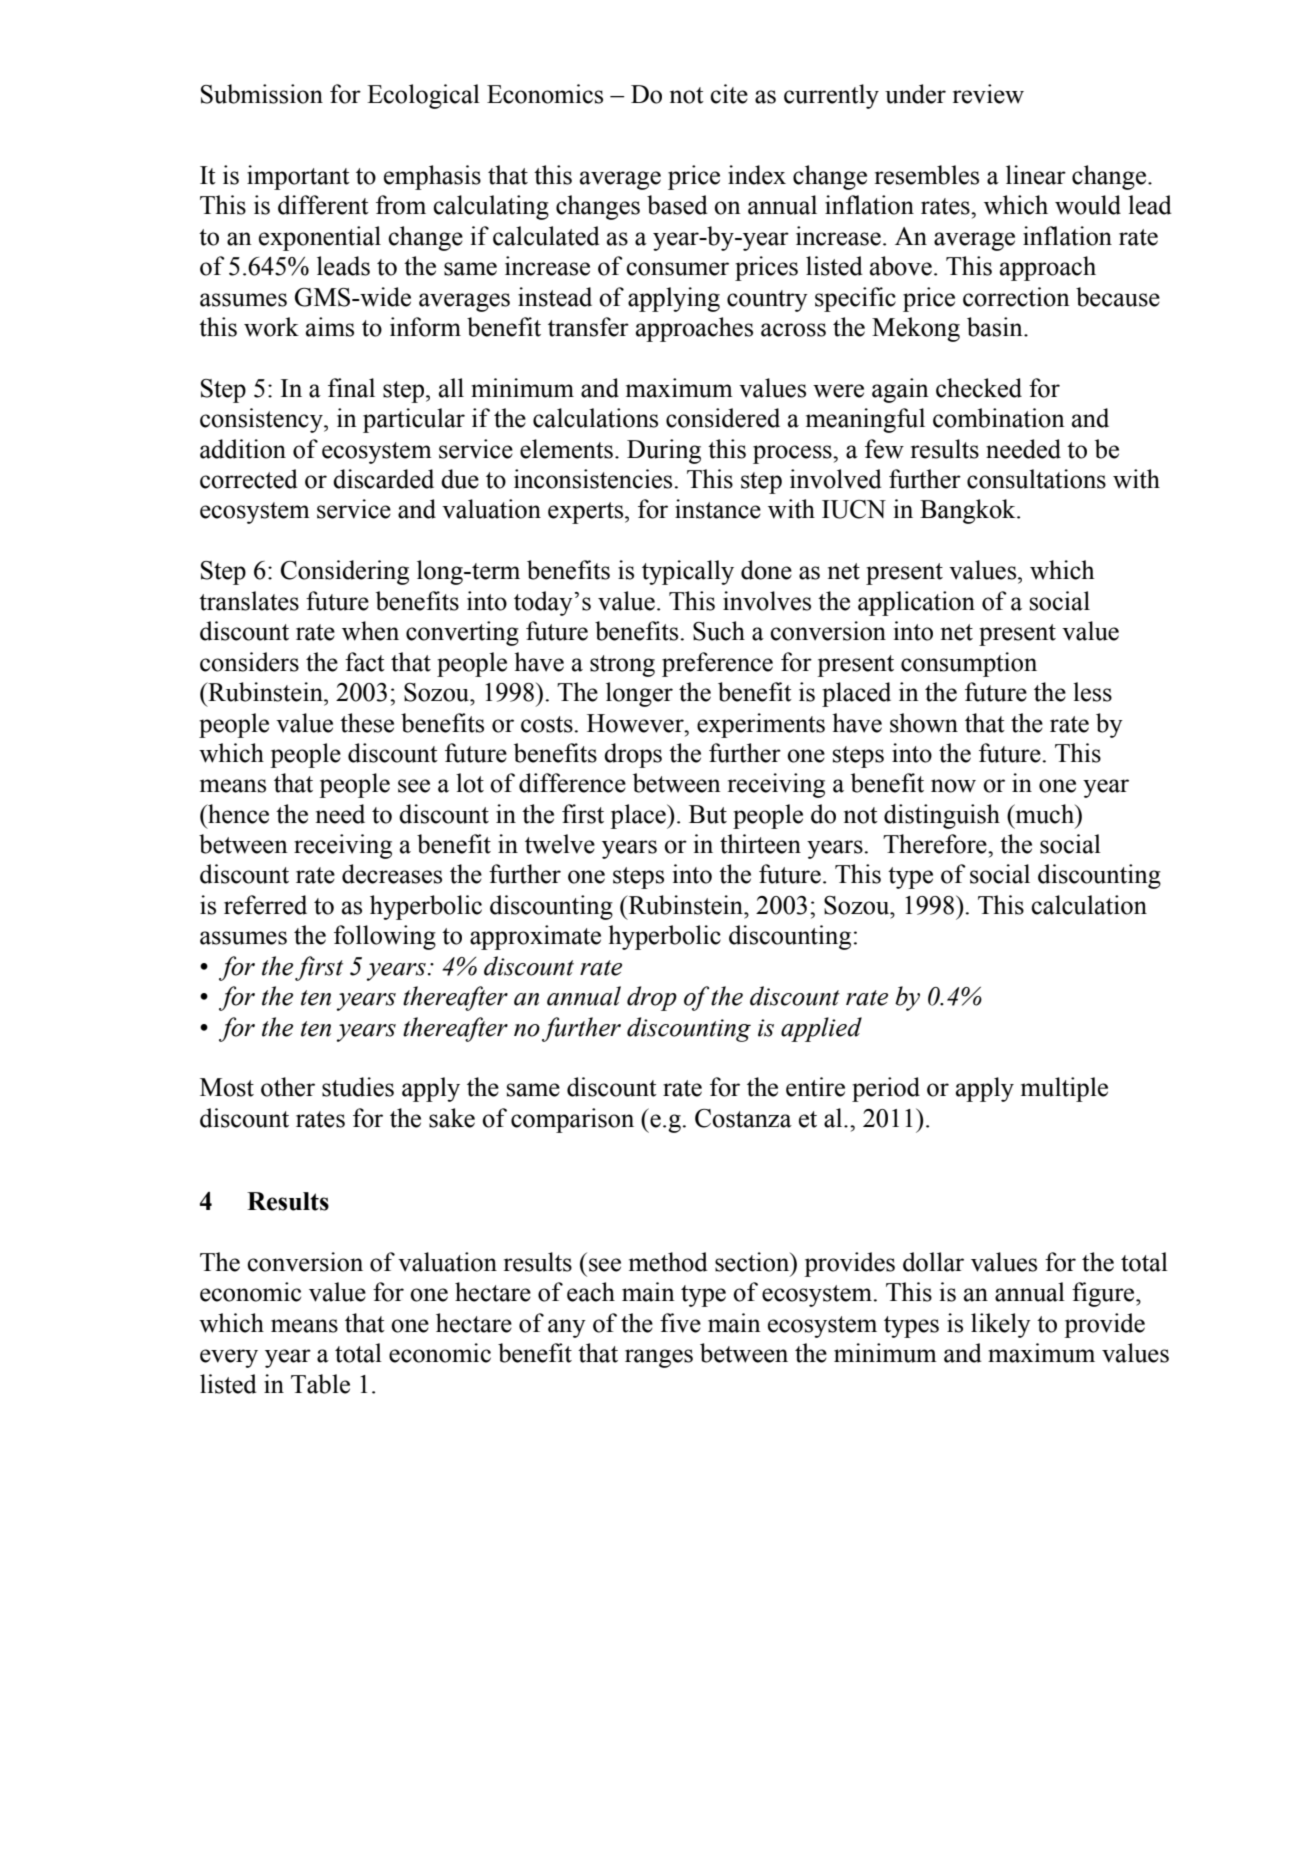  I want to click on Considering, so click(345, 572).
